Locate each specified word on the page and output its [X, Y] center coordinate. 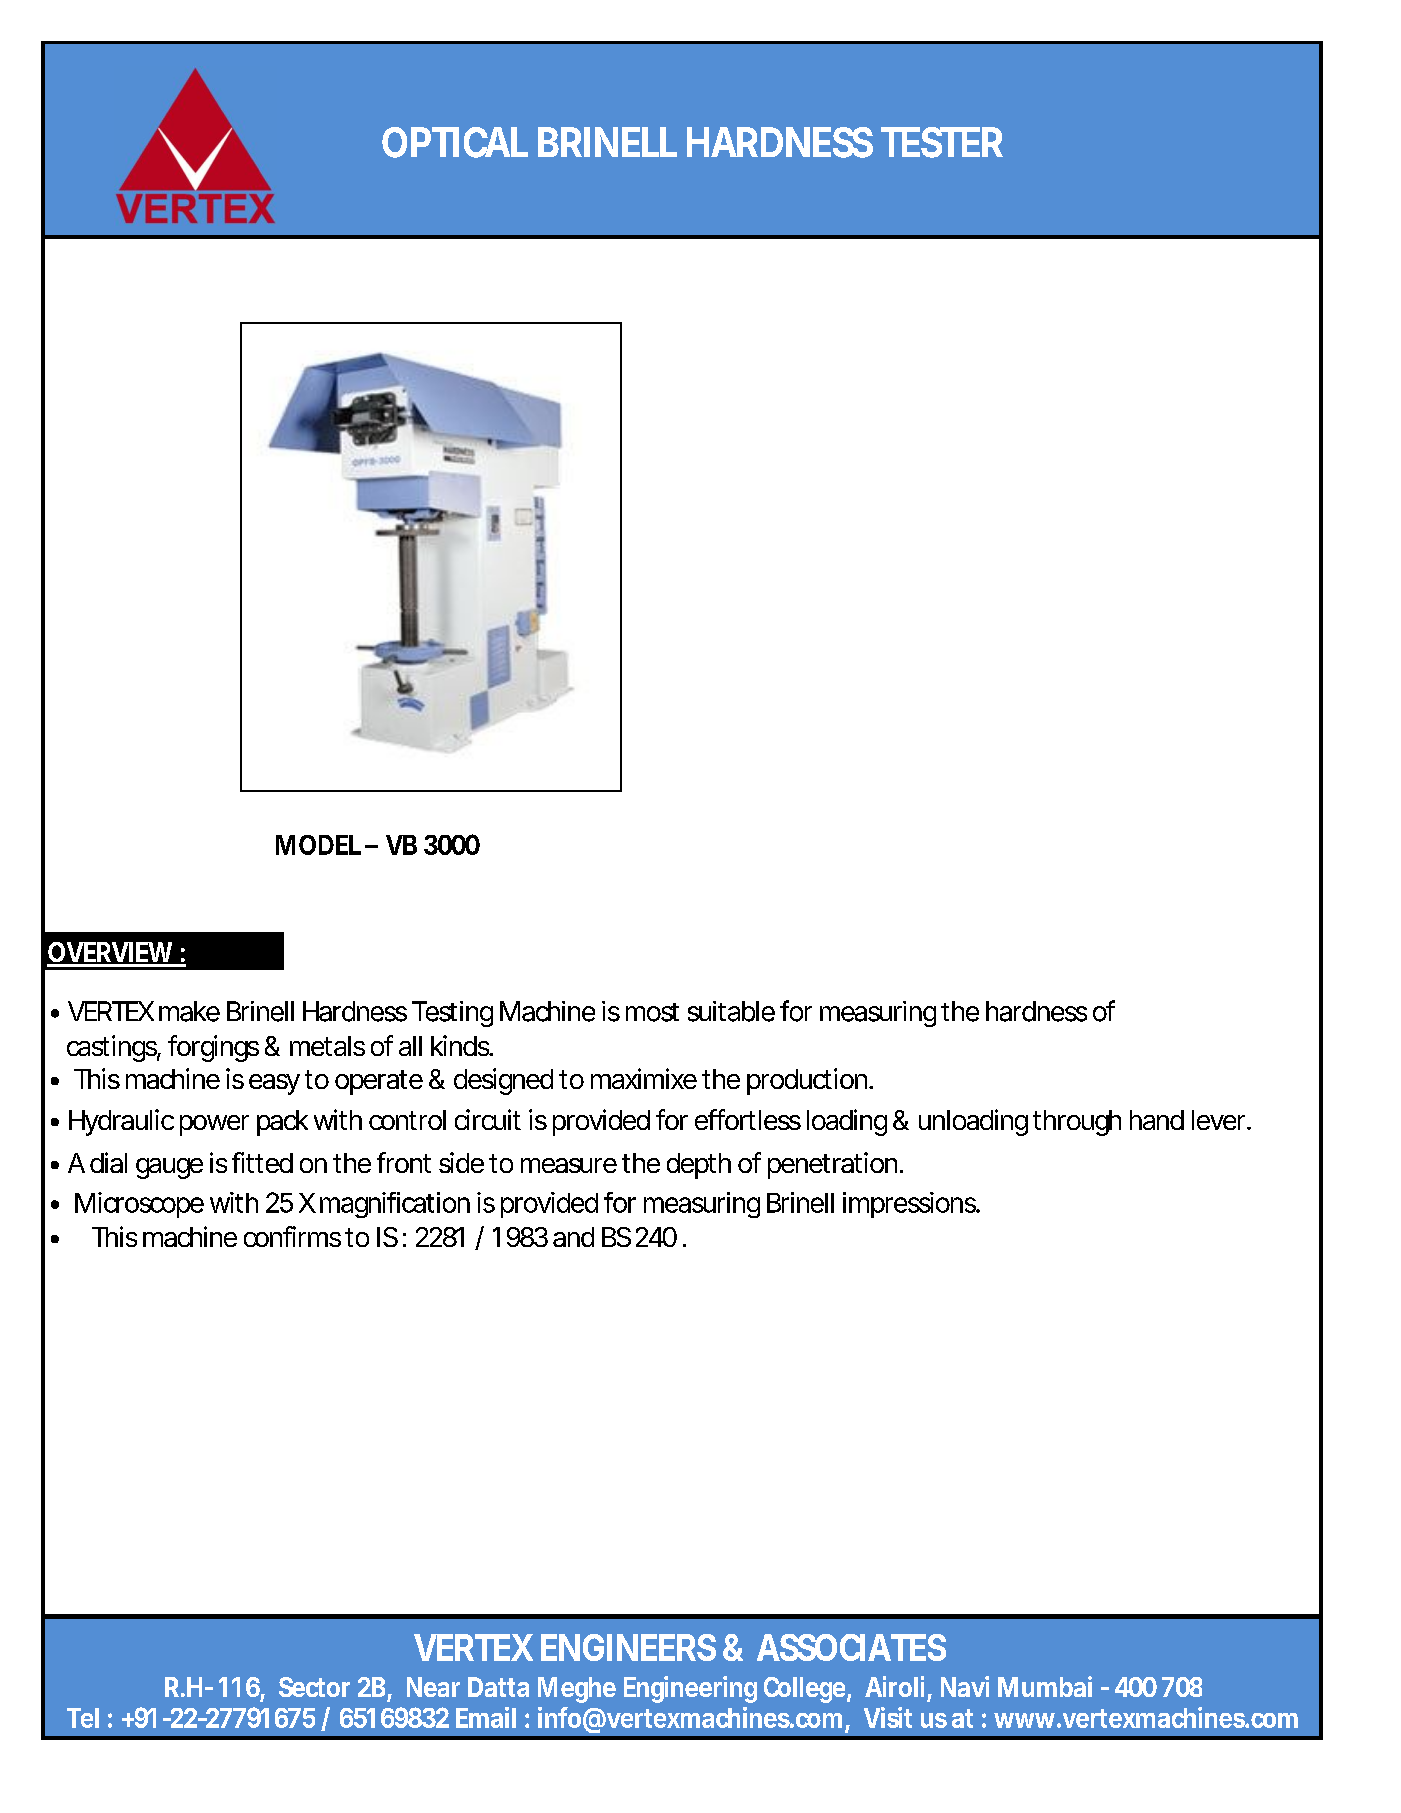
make [189, 1011]
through [1077, 1123]
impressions [911, 1205]
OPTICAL [455, 142]
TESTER [942, 142]
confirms [292, 1236]
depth [699, 1166]
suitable [731, 1011]
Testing [452, 1014]
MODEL [318, 845]
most [652, 1012]
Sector [314, 1687]
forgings [213, 1048]
